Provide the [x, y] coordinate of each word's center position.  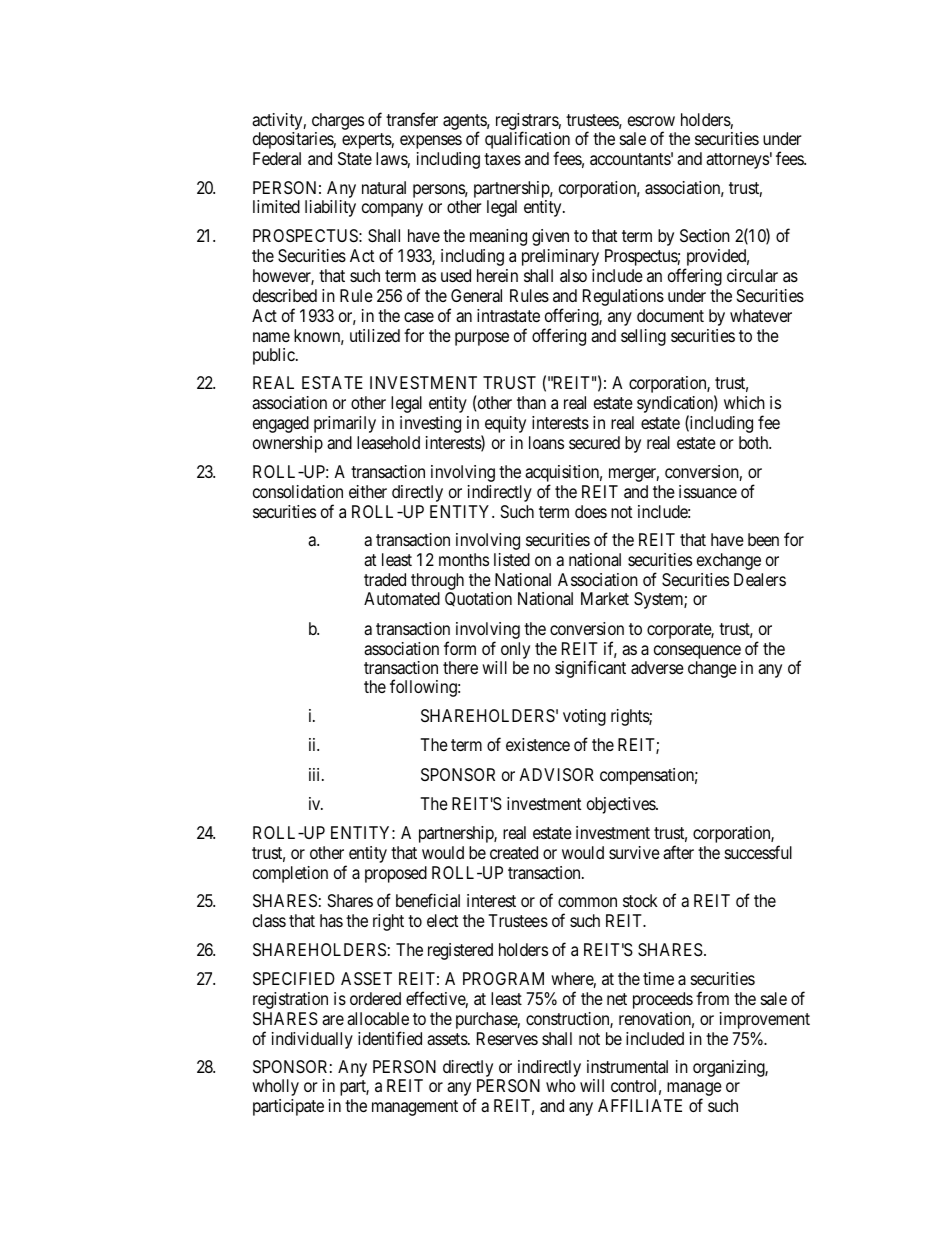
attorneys [737, 161]
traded [385, 579]
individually [312, 1040]
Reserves [507, 1038]
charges [338, 121]
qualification [527, 142]
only [515, 650]
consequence [697, 652]
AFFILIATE [640, 1105]
